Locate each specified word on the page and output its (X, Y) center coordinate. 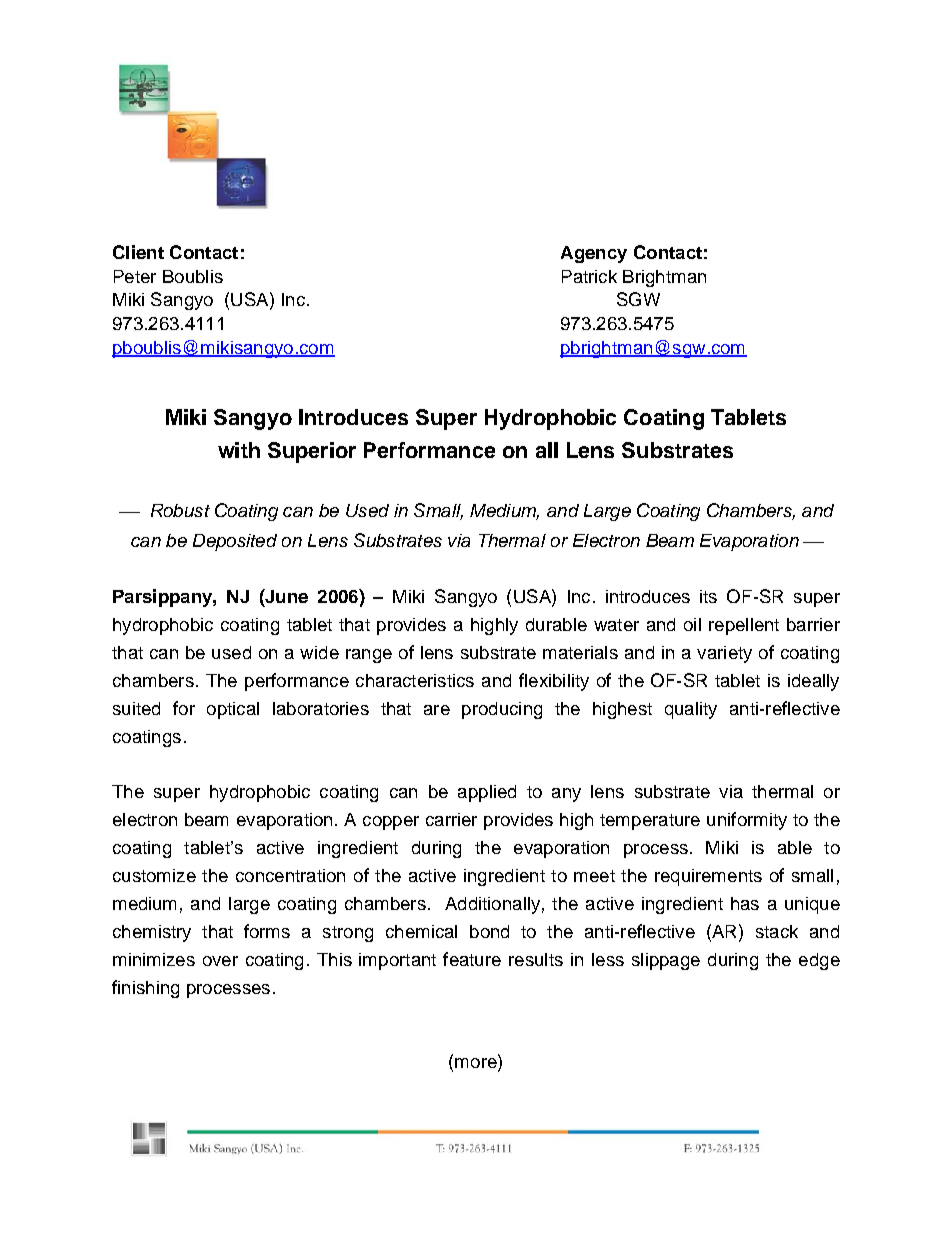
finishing (145, 989)
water (616, 625)
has (745, 903)
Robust (180, 510)
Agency (594, 254)
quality (691, 710)
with (239, 450)
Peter (135, 276)
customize (154, 875)
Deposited (235, 542)
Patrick (589, 276)
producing (502, 710)
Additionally (492, 905)
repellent (744, 626)
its (708, 596)
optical (233, 710)
